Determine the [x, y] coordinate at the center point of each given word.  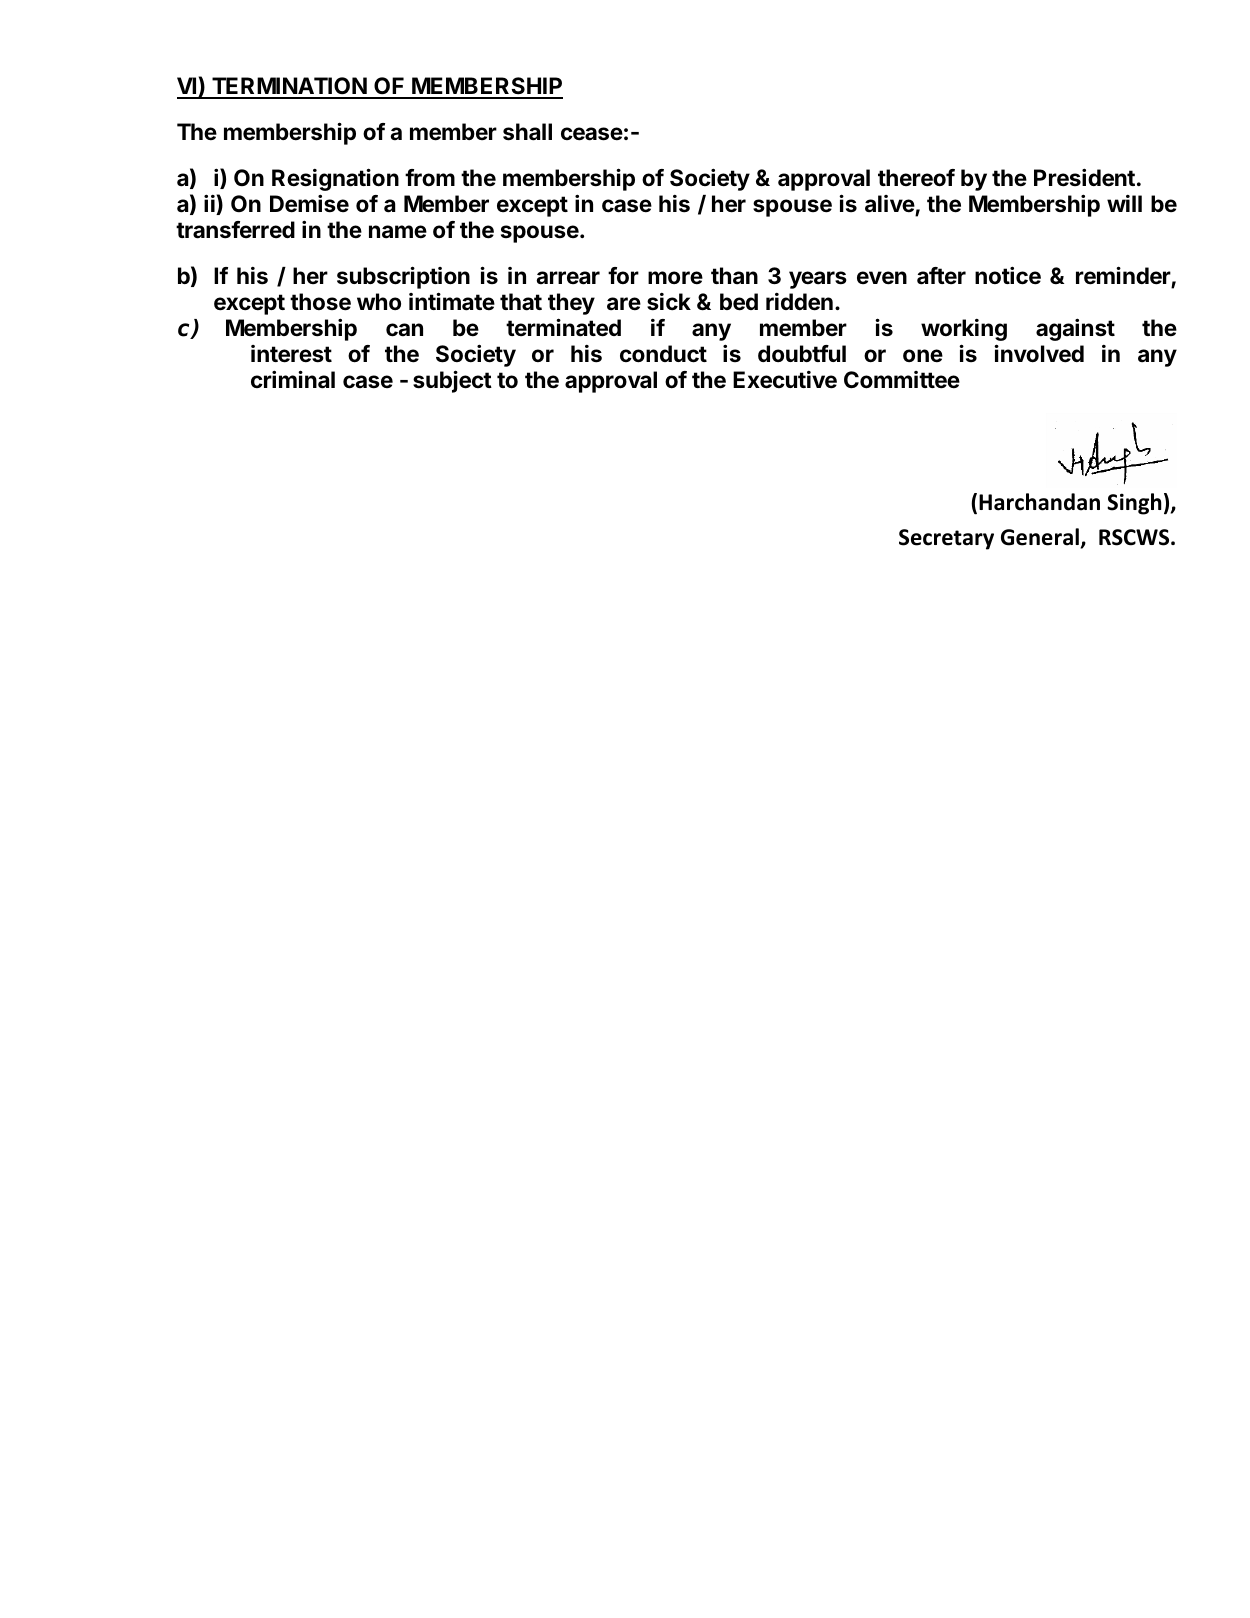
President [1084, 177]
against [1075, 329]
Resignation [335, 179]
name [398, 232]
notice [1008, 275]
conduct [663, 354]
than [734, 276]
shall [527, 132]
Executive [785, 380]
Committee [902, 380]
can [404, 330]
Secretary [946, 539]
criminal [293, 379]
